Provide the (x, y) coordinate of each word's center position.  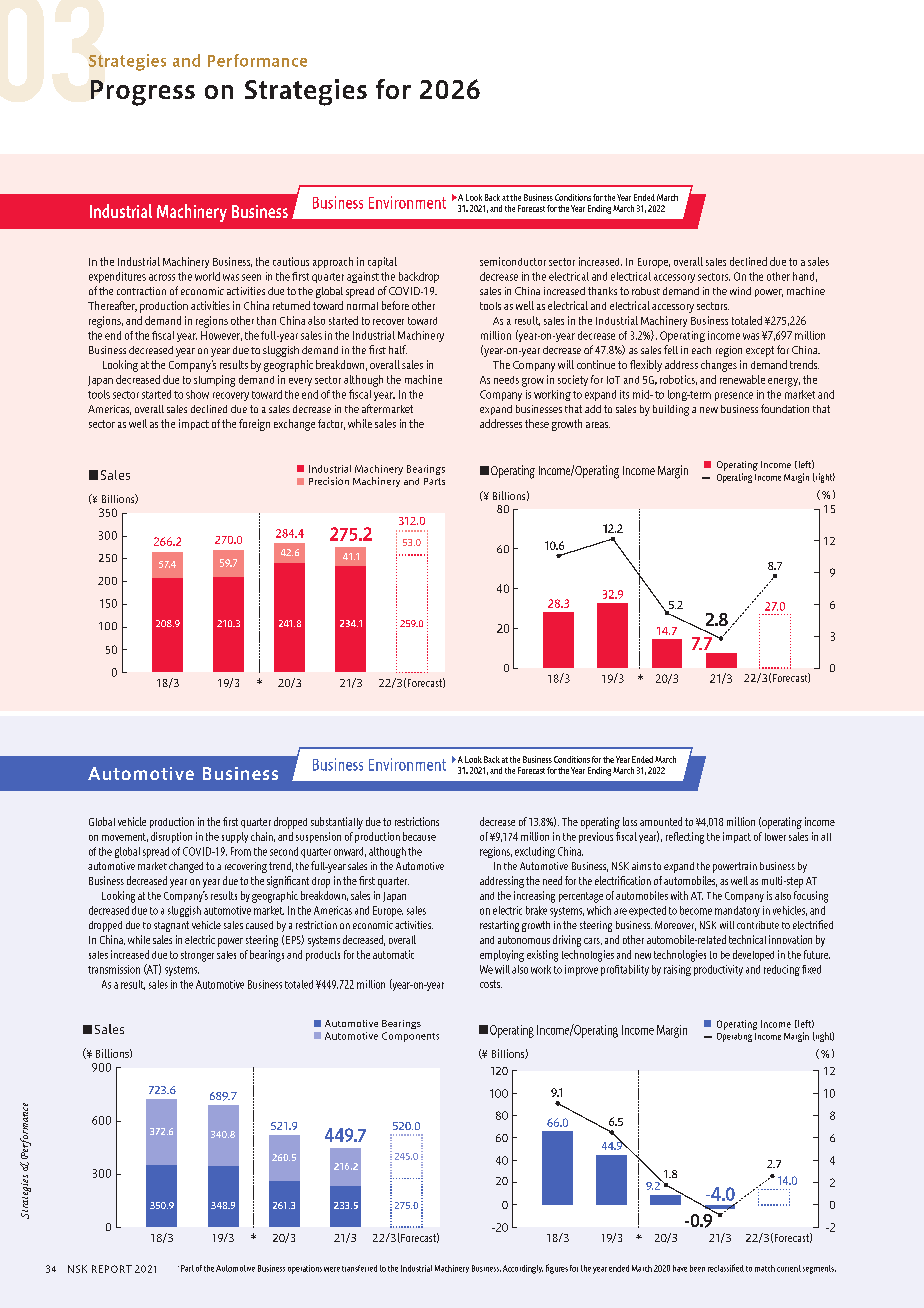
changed (186, 867)
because (419, 836)
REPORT (112, 1269)
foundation (785, 408)
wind (740, 291)
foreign (254, 425)
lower (775, 837)
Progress (143, 93)
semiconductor (513, 261)
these (537, 423)
